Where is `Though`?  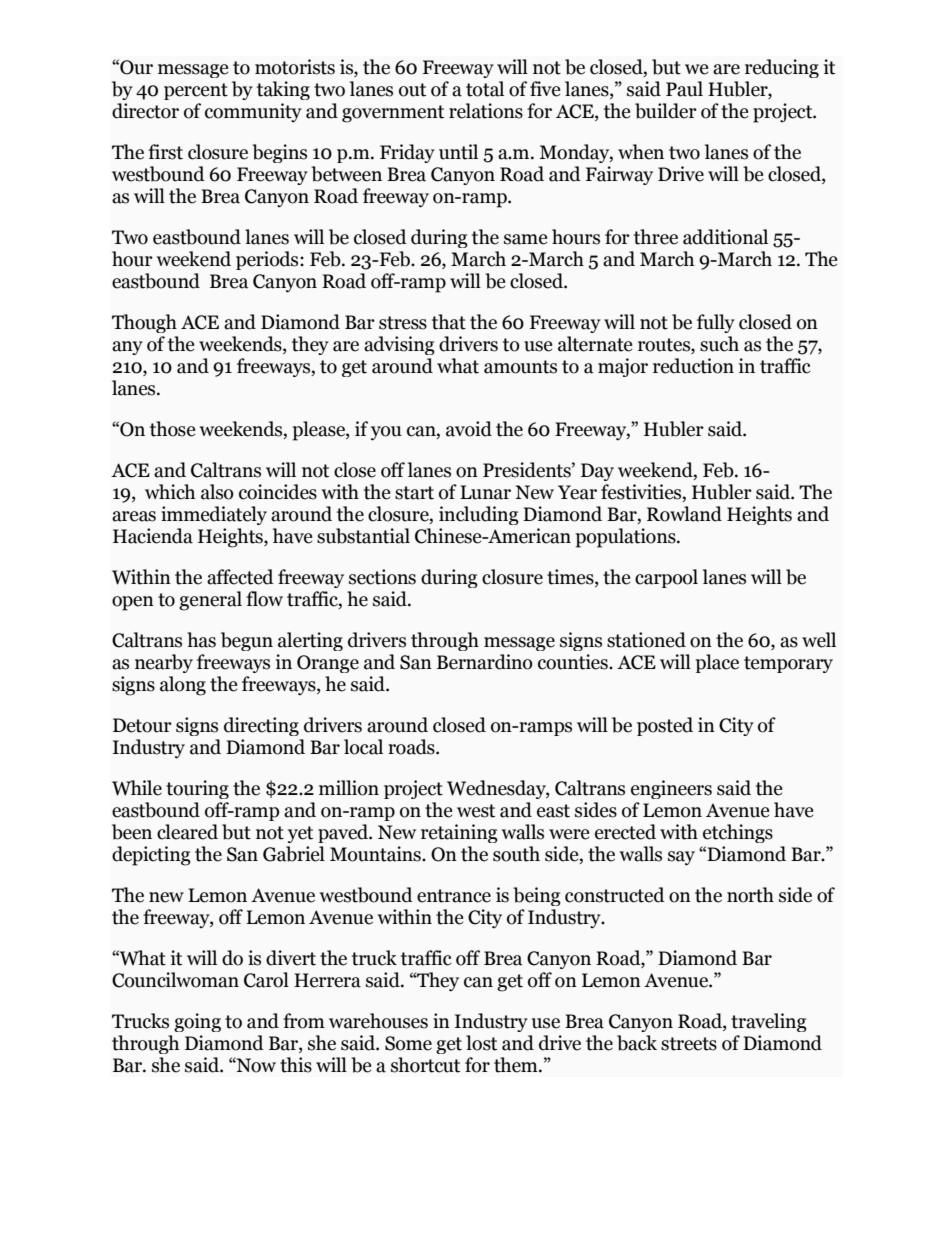 Though is located at coordinates (144, 323).
